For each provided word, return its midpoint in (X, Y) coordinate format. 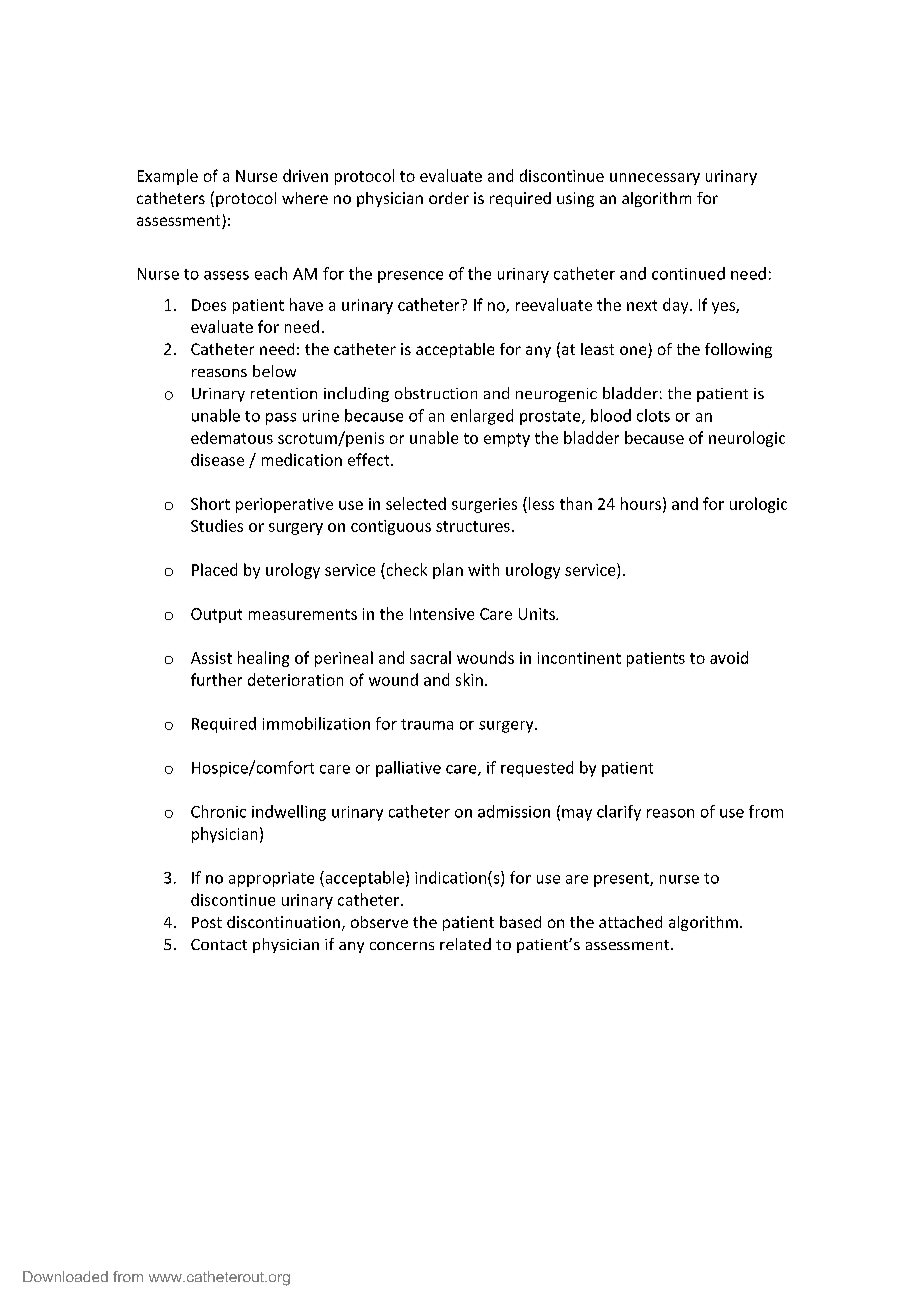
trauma (427, 724)
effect (370, 459)
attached (630, 922)
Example (168, 177)
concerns (402, 946)
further (216, 679)
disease (217, 459)
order (449, 198)
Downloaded (65, 1276)
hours (641, 503)
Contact (219, 944)
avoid (729, 657)
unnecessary (655, 179)
